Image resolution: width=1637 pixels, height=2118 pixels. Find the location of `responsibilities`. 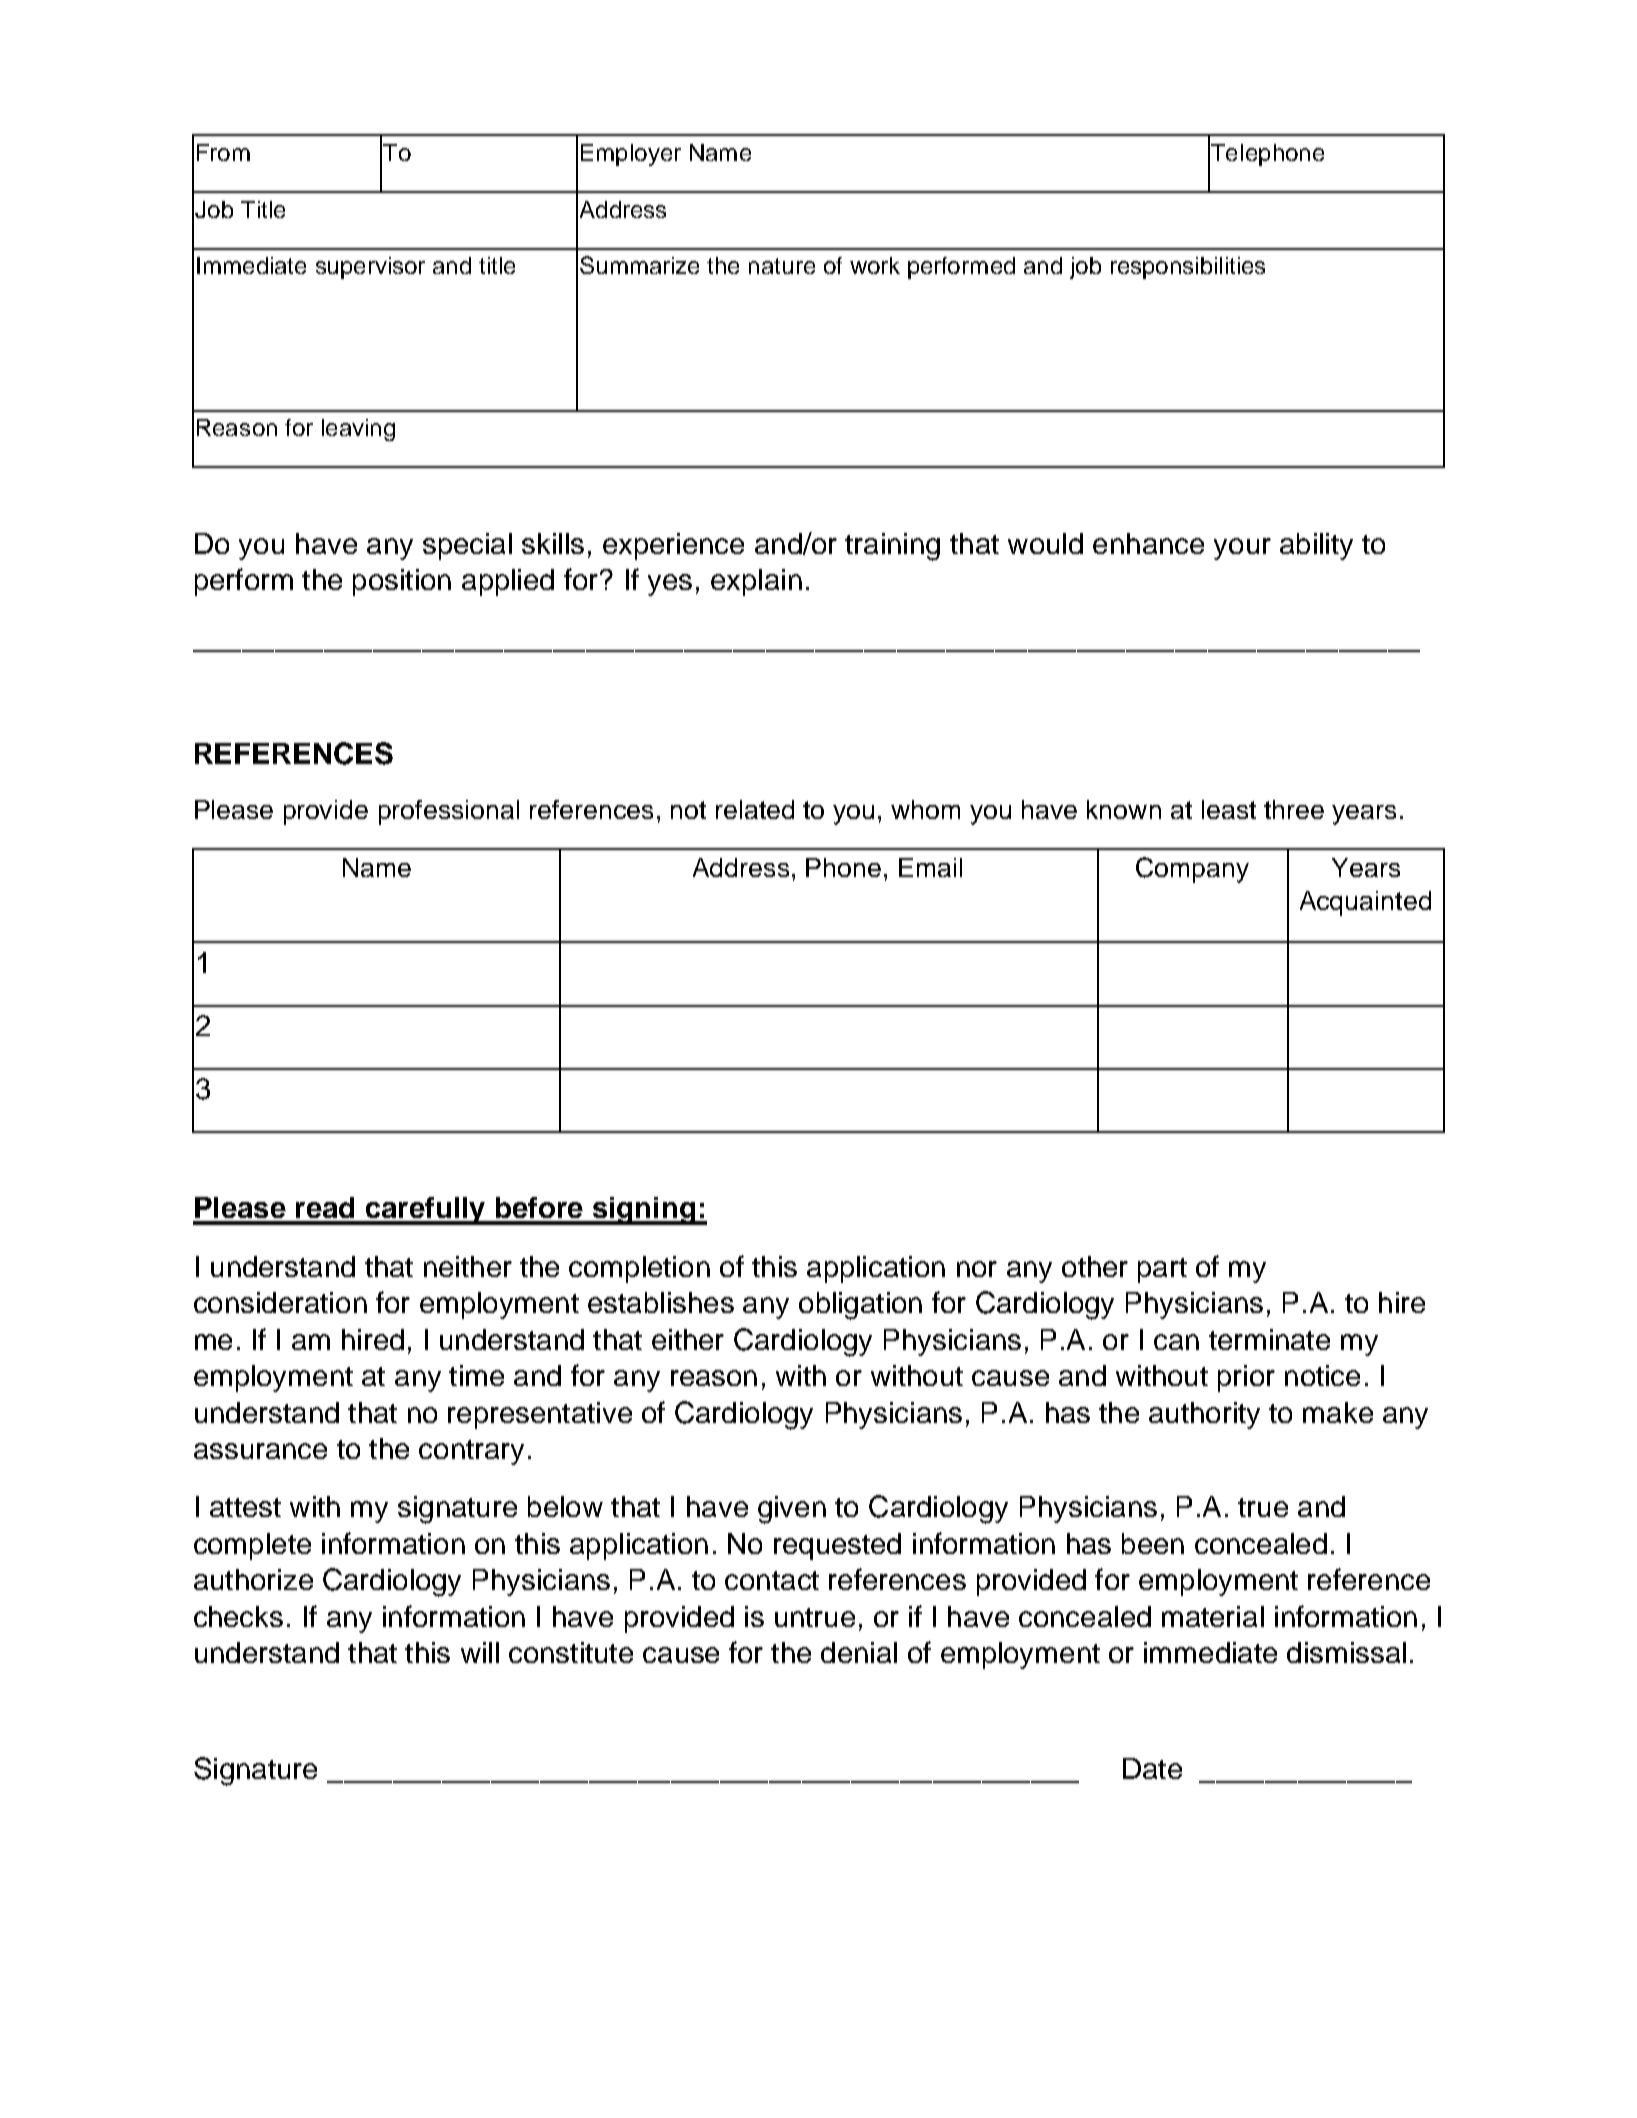

responsibilities is located at coordinates (1188, 268).
